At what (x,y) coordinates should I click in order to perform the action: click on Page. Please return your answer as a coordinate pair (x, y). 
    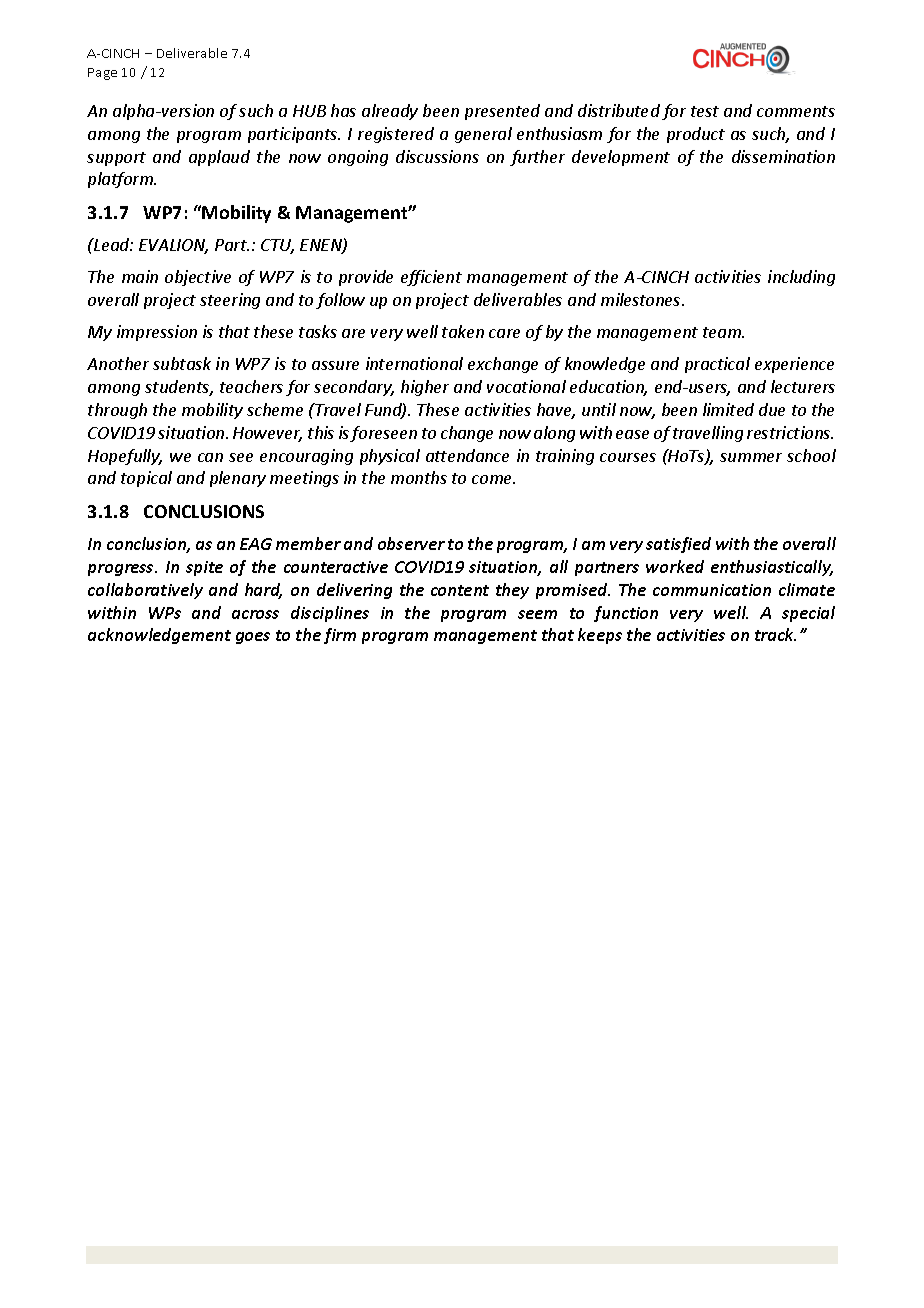
    Looking at the image, I should click on (102, 74).
